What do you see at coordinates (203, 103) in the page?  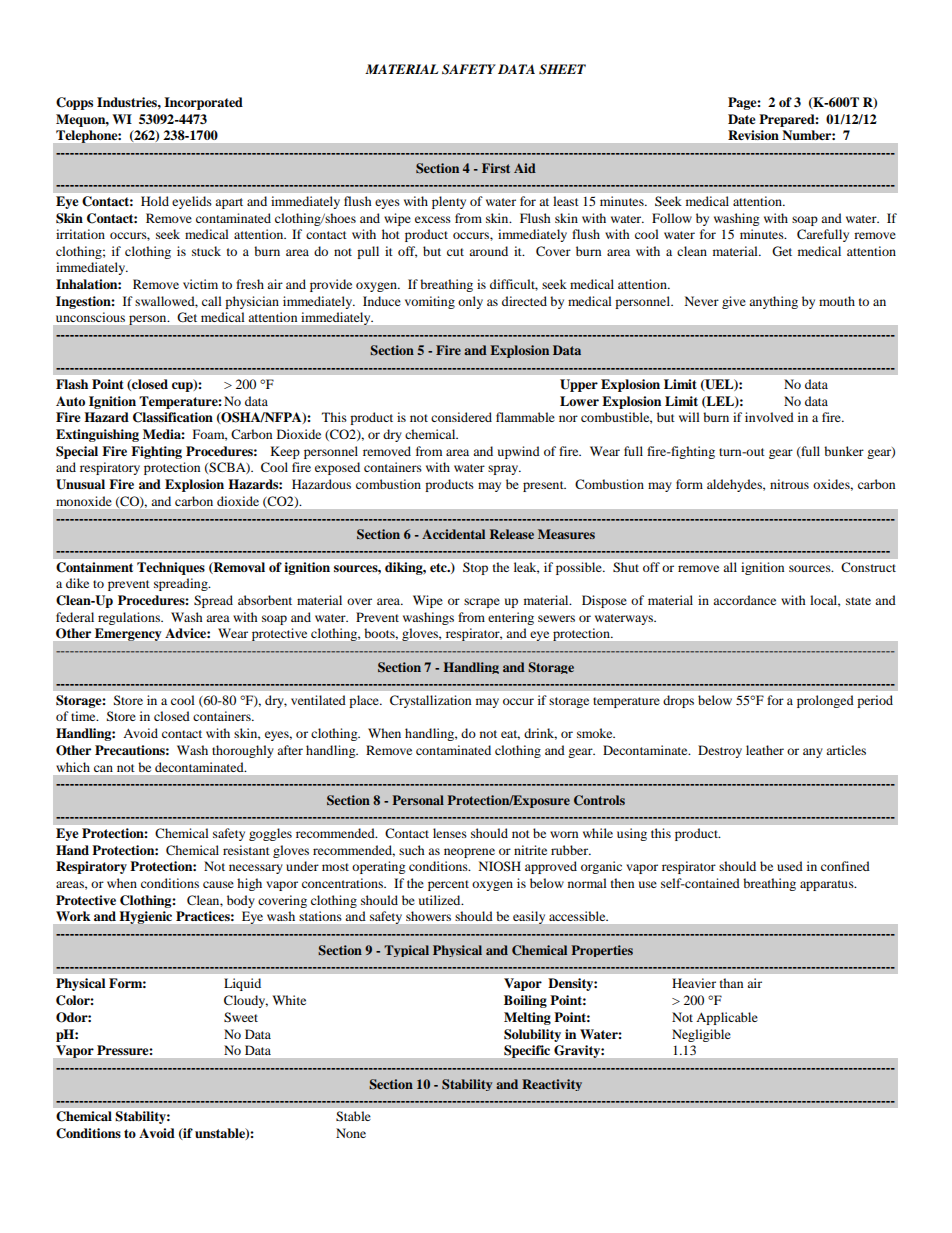 I see `Incorporated` at bounding box center [203, 103].
